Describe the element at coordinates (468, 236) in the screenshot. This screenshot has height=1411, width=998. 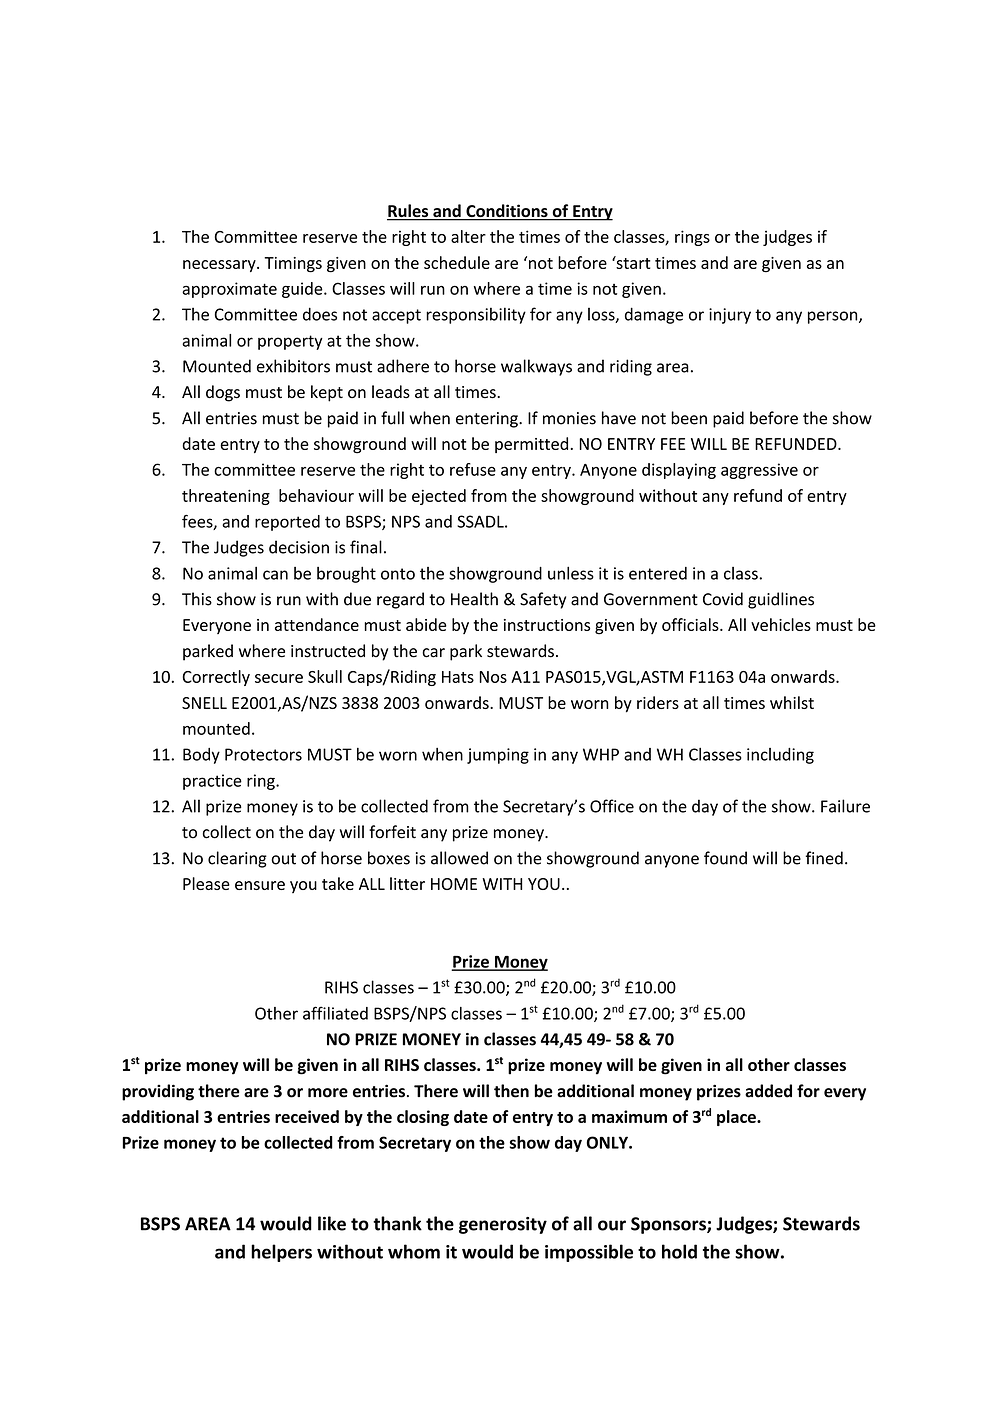
I see `alter` at that location.
